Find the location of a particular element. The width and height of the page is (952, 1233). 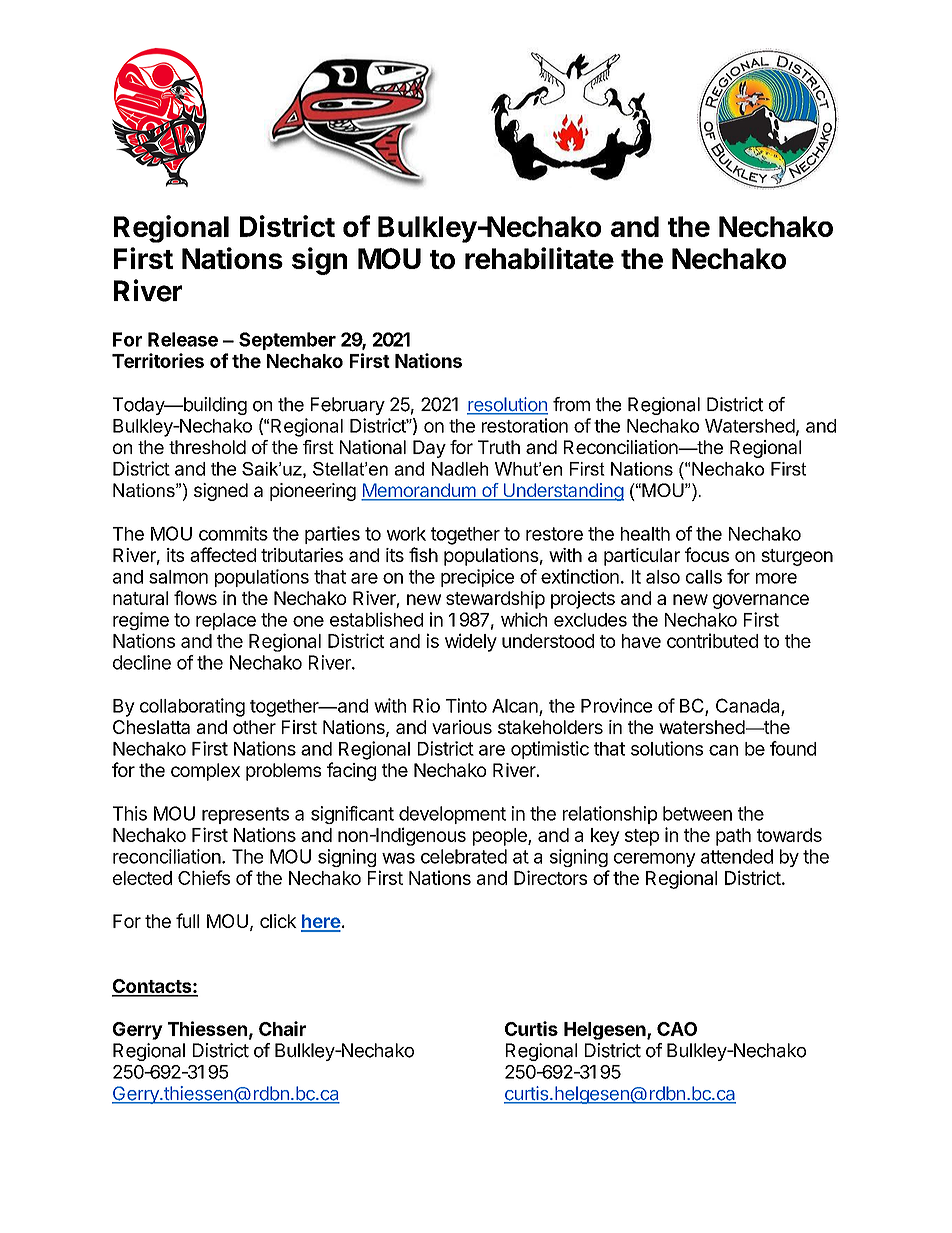

Release is located at coordinates (183, 339).
